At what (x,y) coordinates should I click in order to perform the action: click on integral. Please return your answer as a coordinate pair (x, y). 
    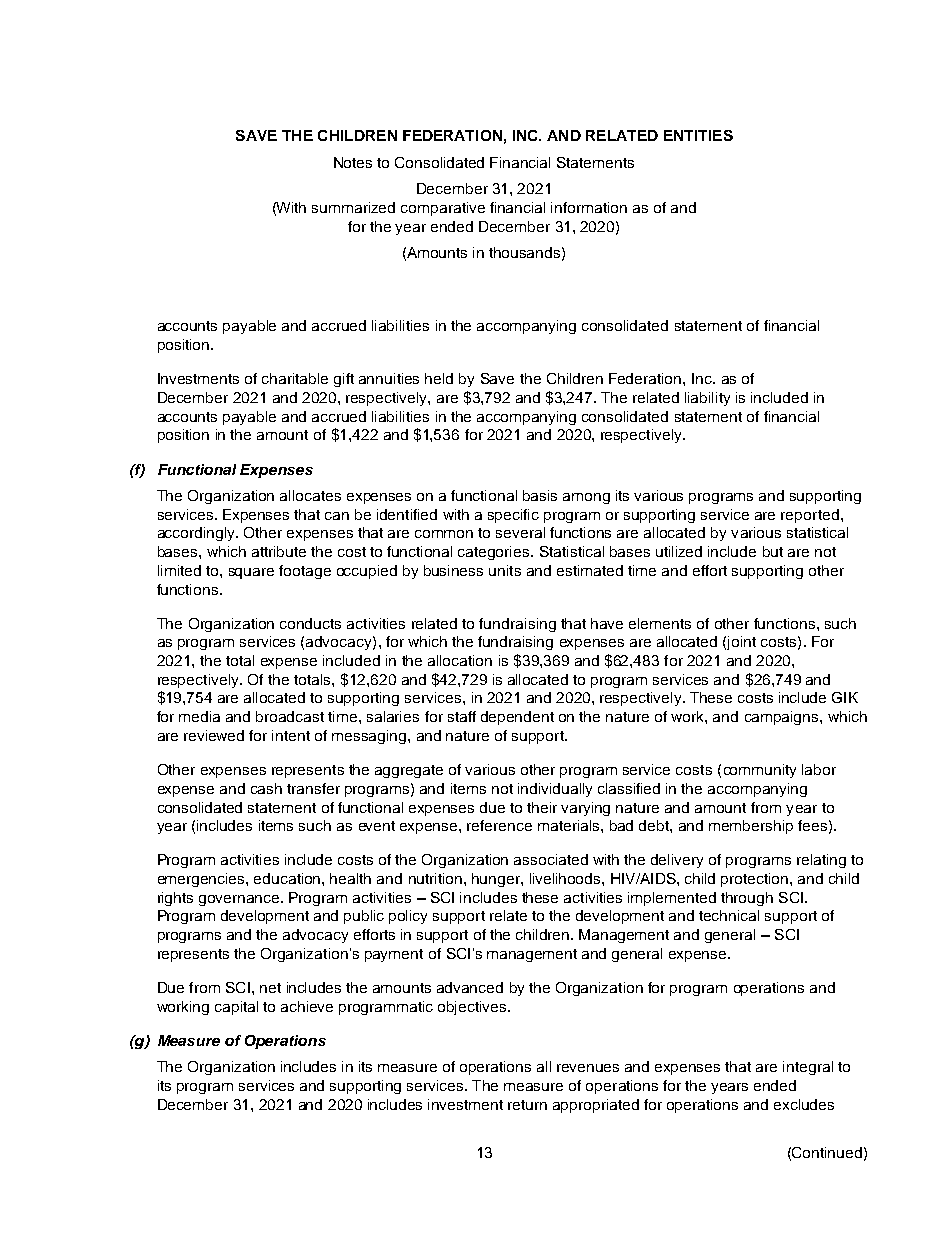
    Looking at the image, I should click on (808, 1068).
